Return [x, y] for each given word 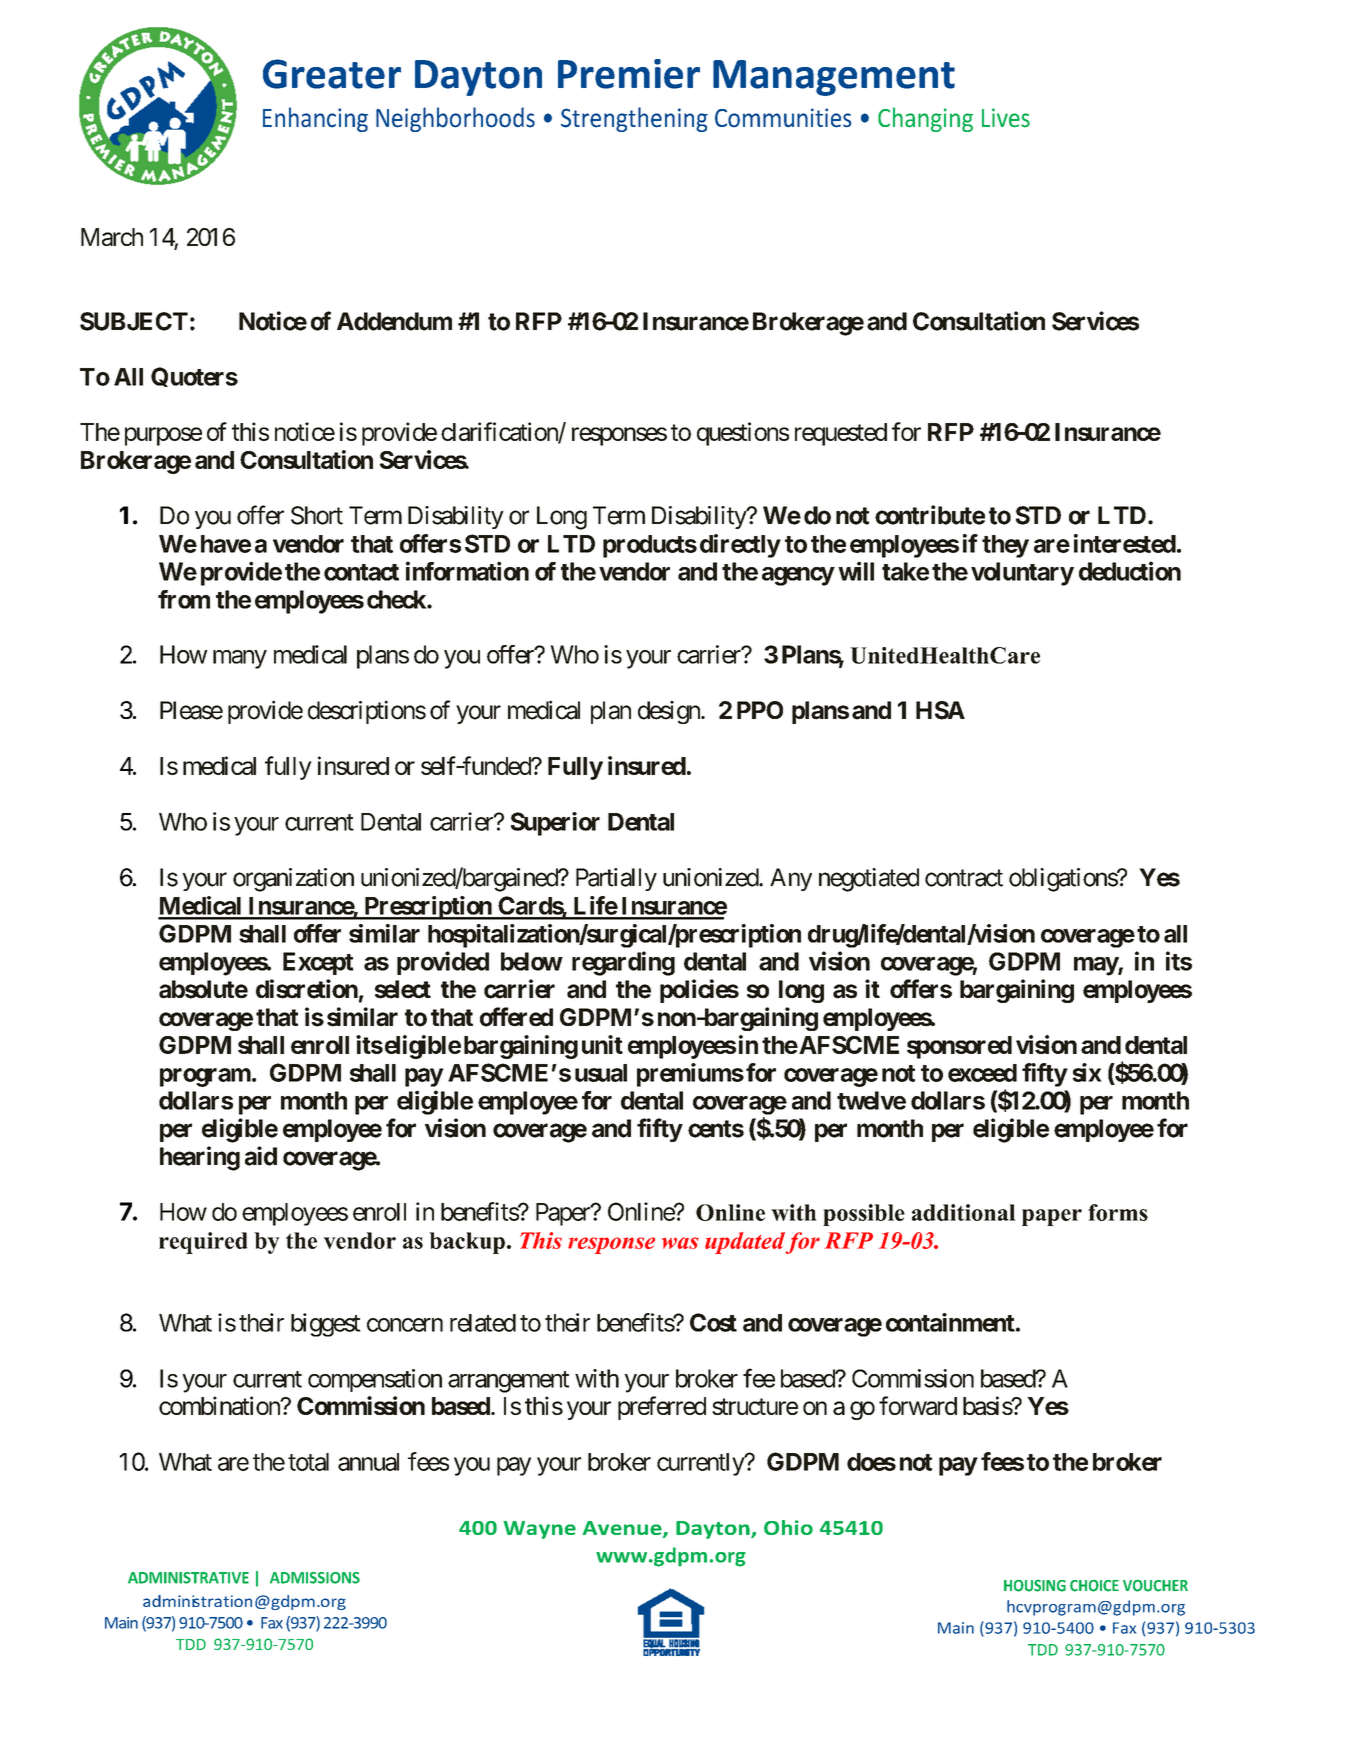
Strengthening [634, 119]
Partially [616, 879]
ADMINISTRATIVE [188, 1578]
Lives [1006, 118]
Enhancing [315, 119]
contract [964, 878]
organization [293, 880]
